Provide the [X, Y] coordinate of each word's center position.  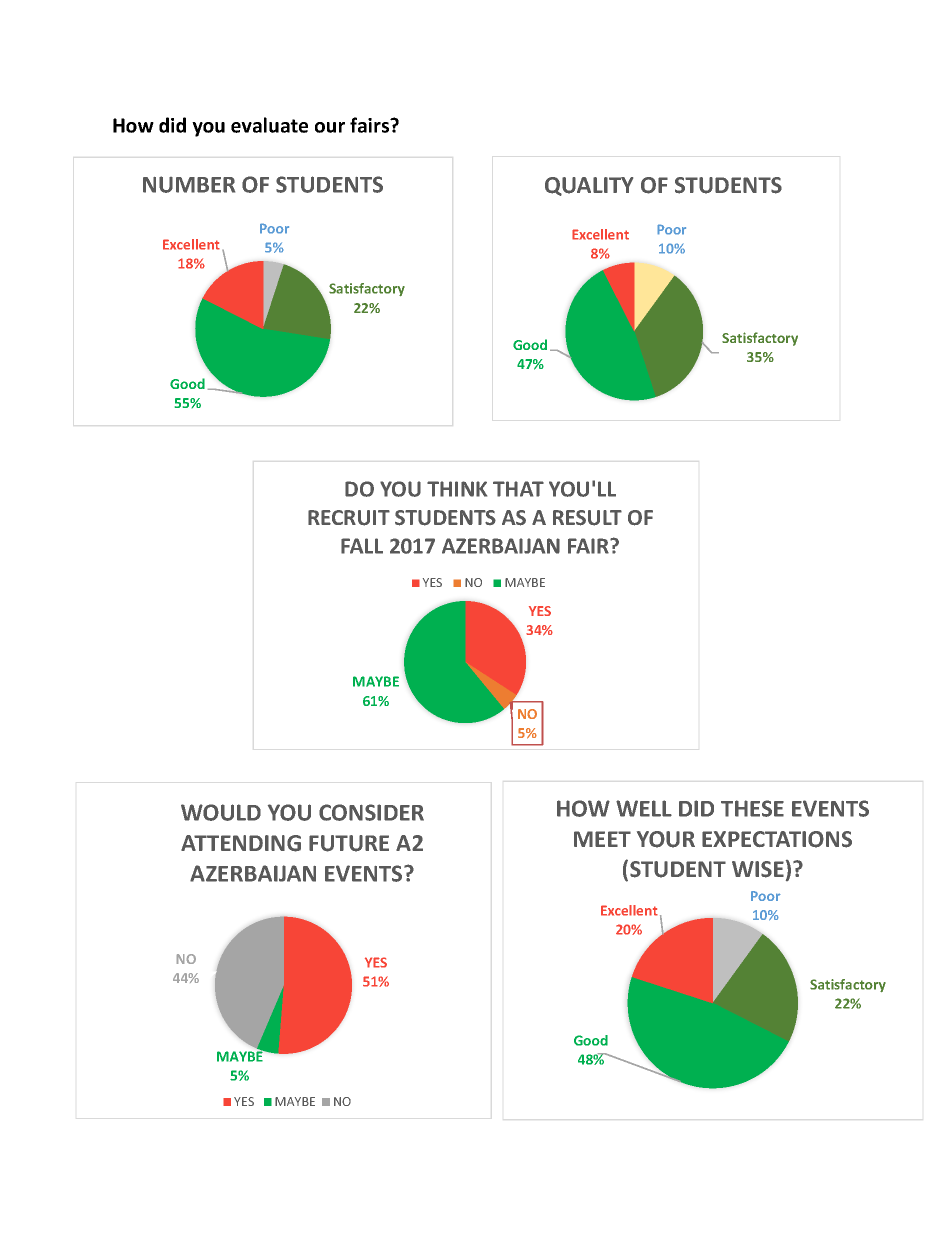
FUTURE [349, 843]
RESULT [587, 518]
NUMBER [189, 184]
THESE [752, 808]
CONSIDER [371, 812]
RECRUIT [349, 518]
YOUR [666, 839]
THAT [518, 489]
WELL [644, 808]
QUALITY [589, 186]
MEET [602, 839]
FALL [362, 546]
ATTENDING [241, 843]
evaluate [269, 125]
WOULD [221, 812]
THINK [457, 489]
